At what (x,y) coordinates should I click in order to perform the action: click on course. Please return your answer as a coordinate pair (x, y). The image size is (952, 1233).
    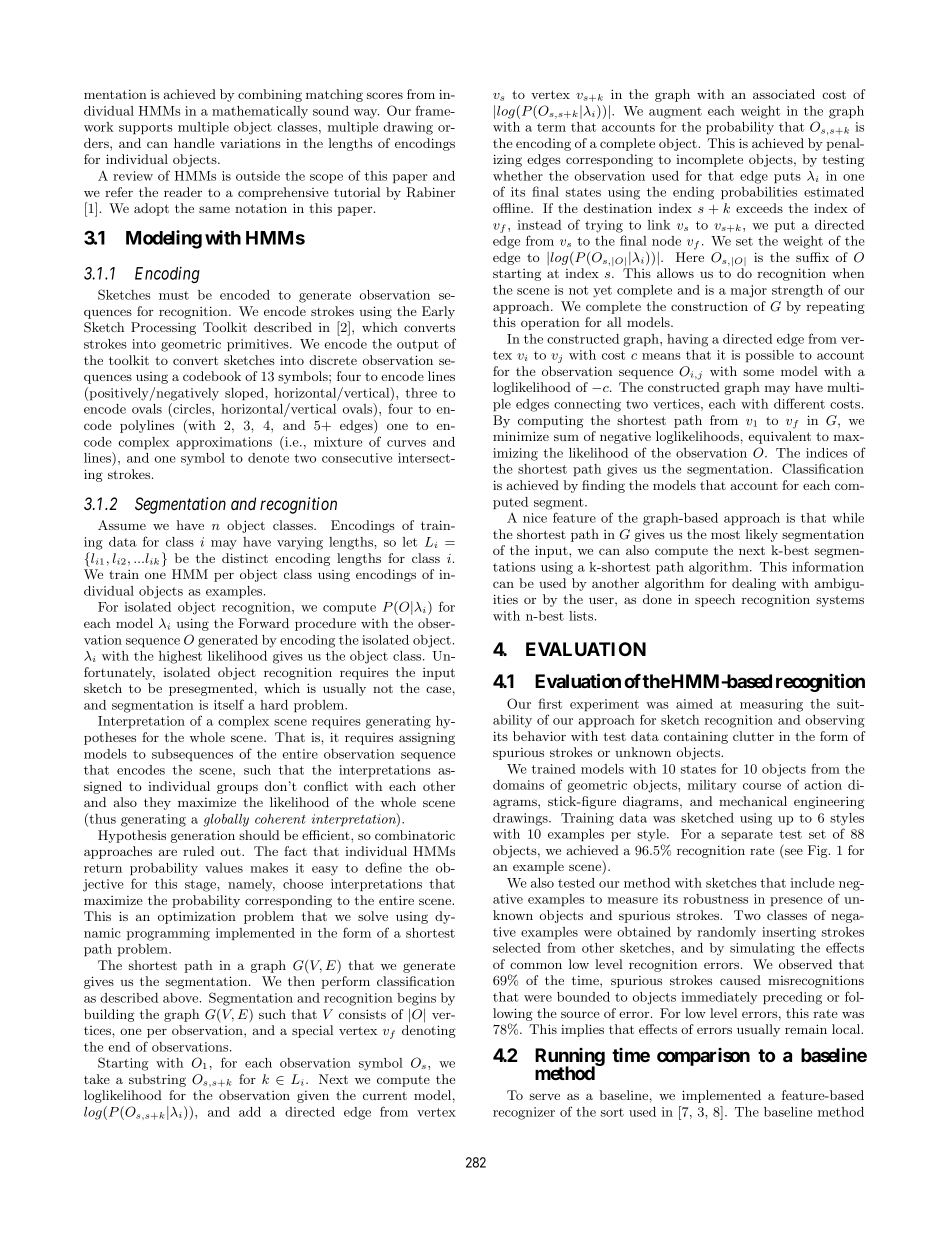
    Looking at the image, I should click on (762, 786).
